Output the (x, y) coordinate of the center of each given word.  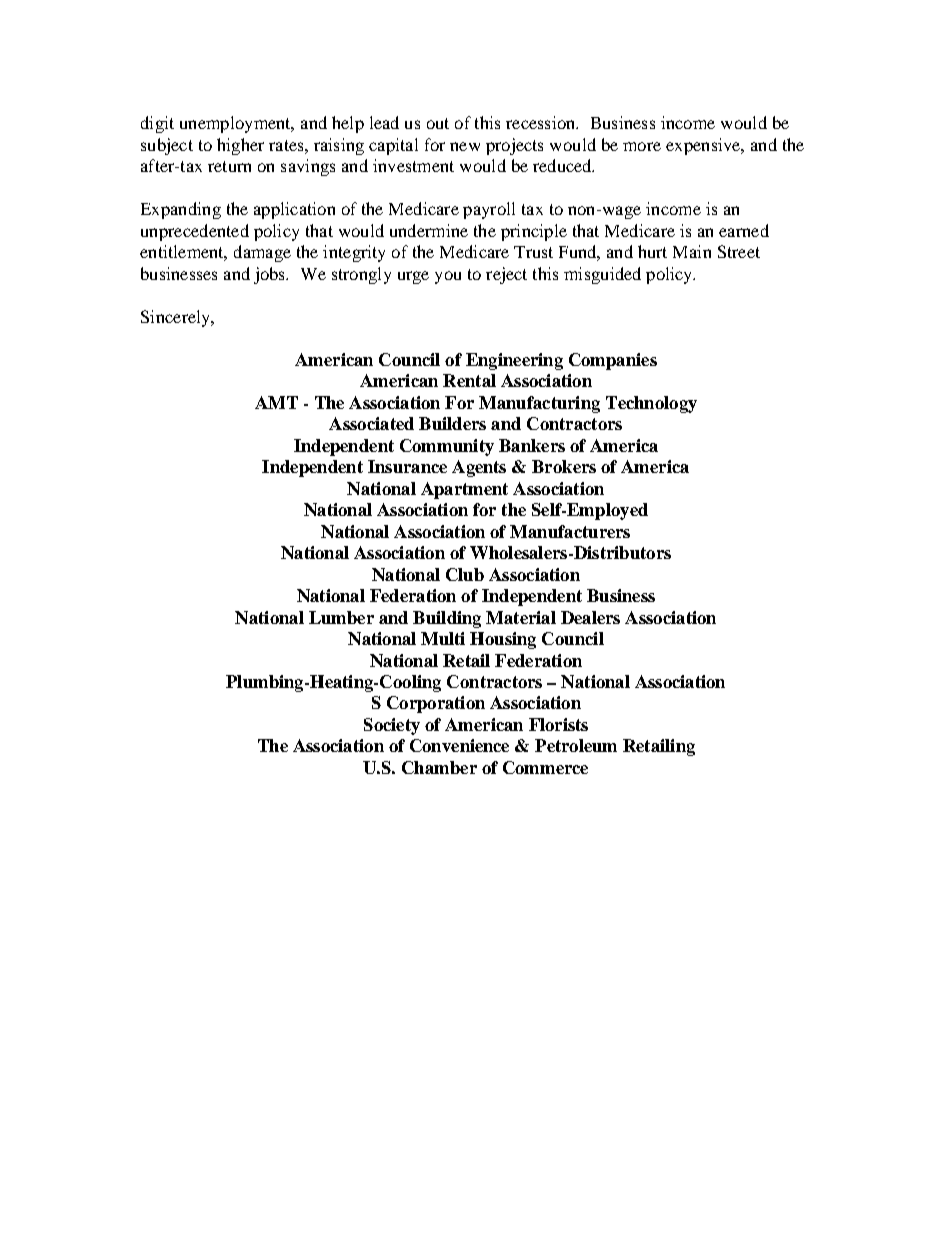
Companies (613, 361)
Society (392, 726)
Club (465, 574)
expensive (704, 146)
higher (240, 146)
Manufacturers (570, 531)
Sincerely (177, 318)
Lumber (341, 617)
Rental (469, 380)
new (465, 146)
